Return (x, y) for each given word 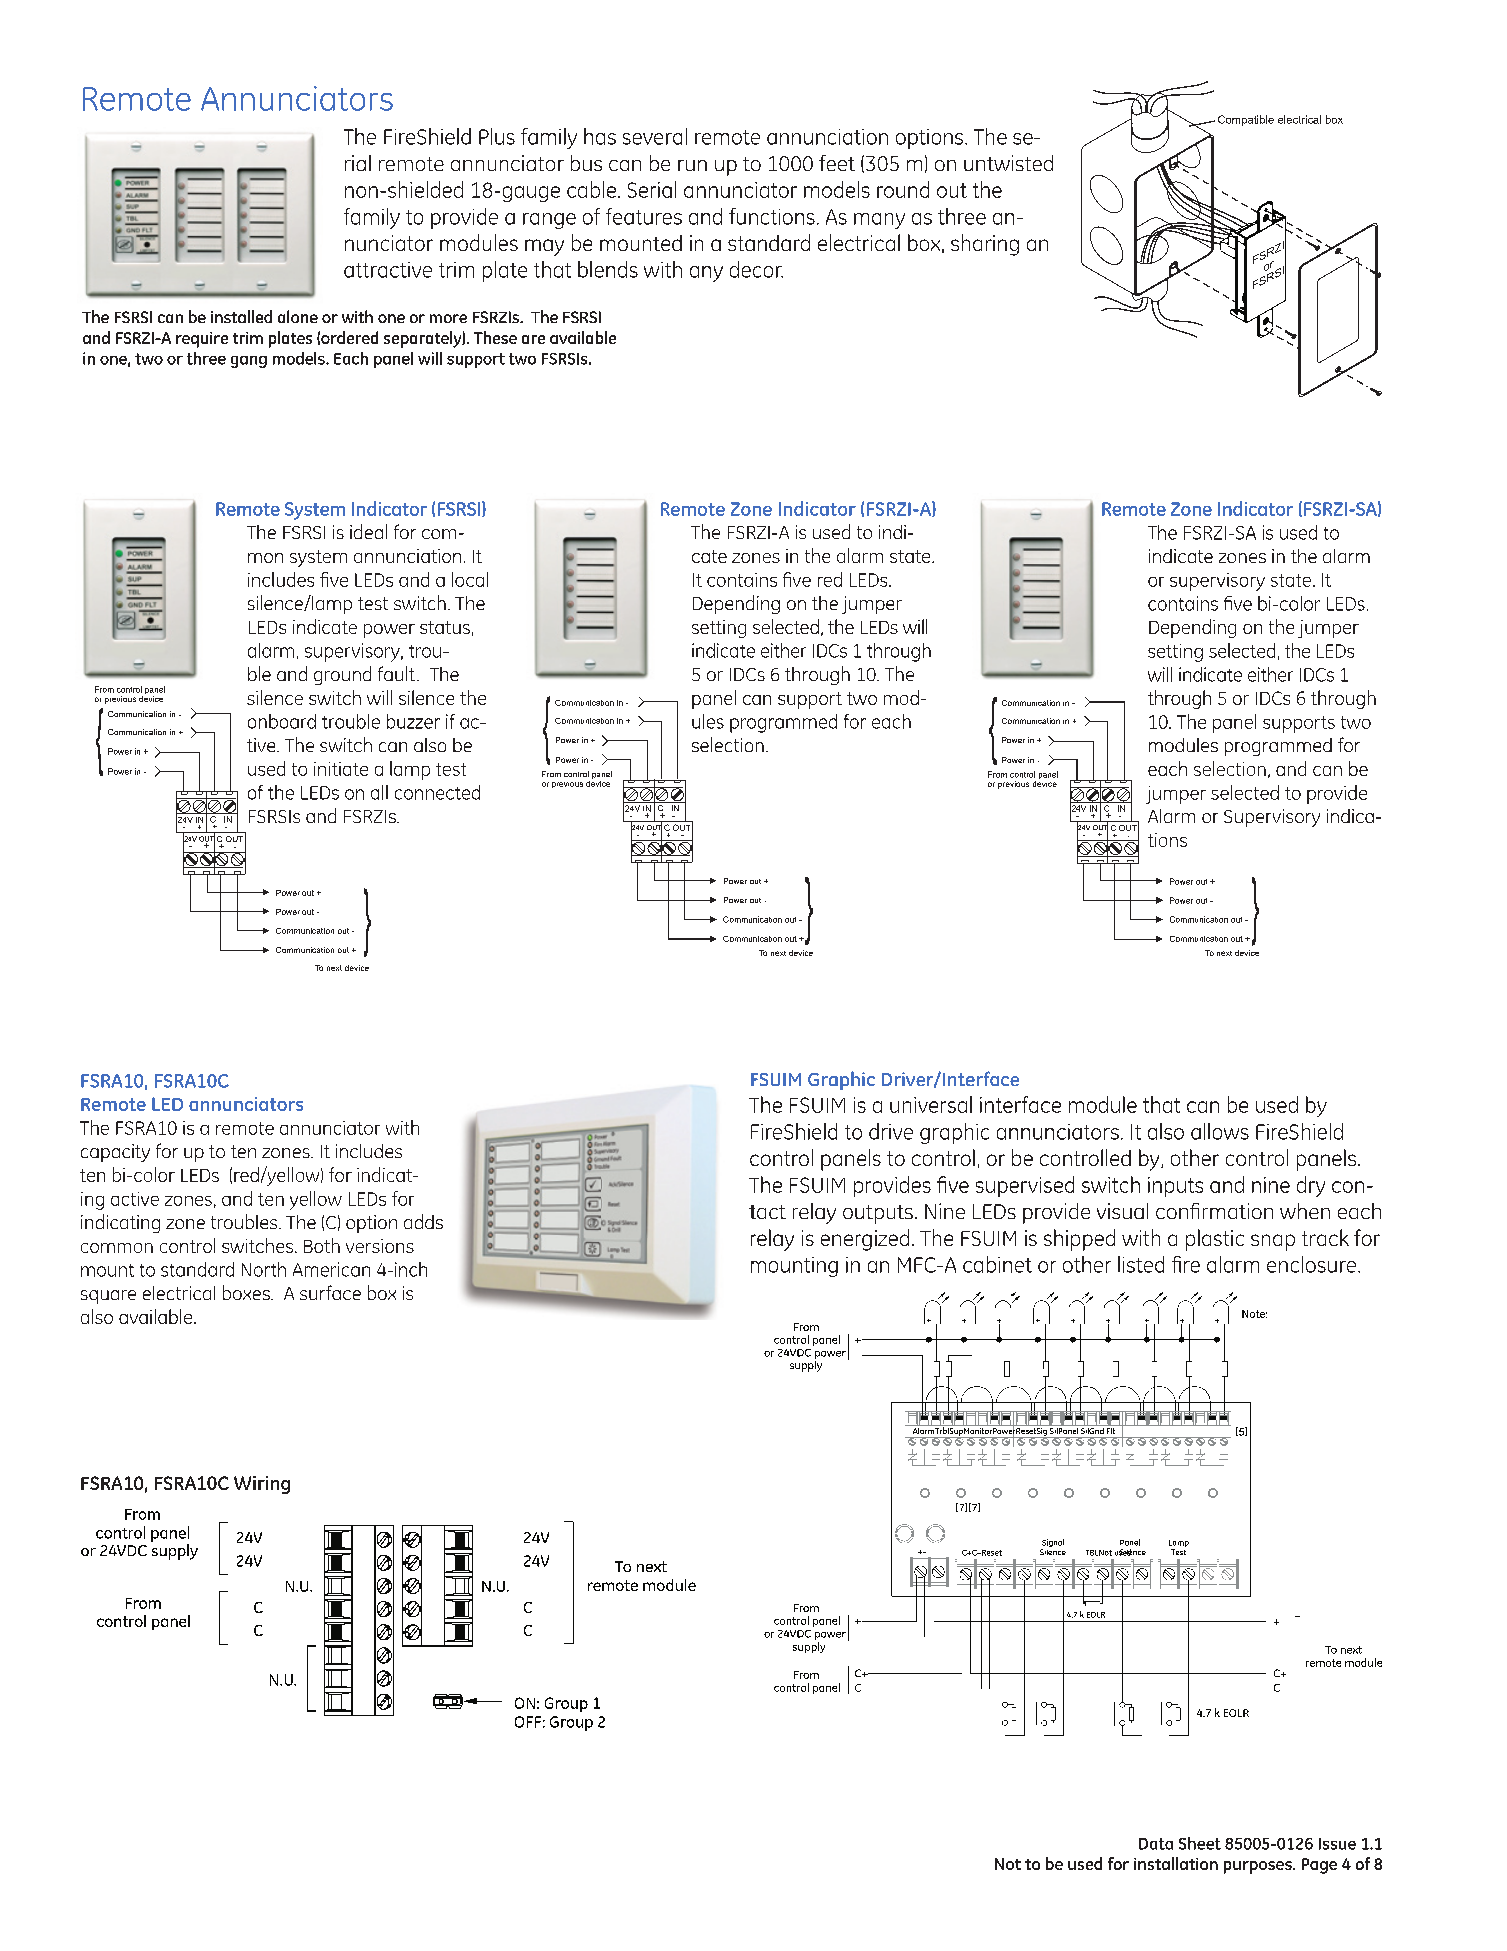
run (692, 165)
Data (1156, 1844)
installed (241, 316)
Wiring (262, 1485)
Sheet (1200, 1843)
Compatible (1246, 120)
